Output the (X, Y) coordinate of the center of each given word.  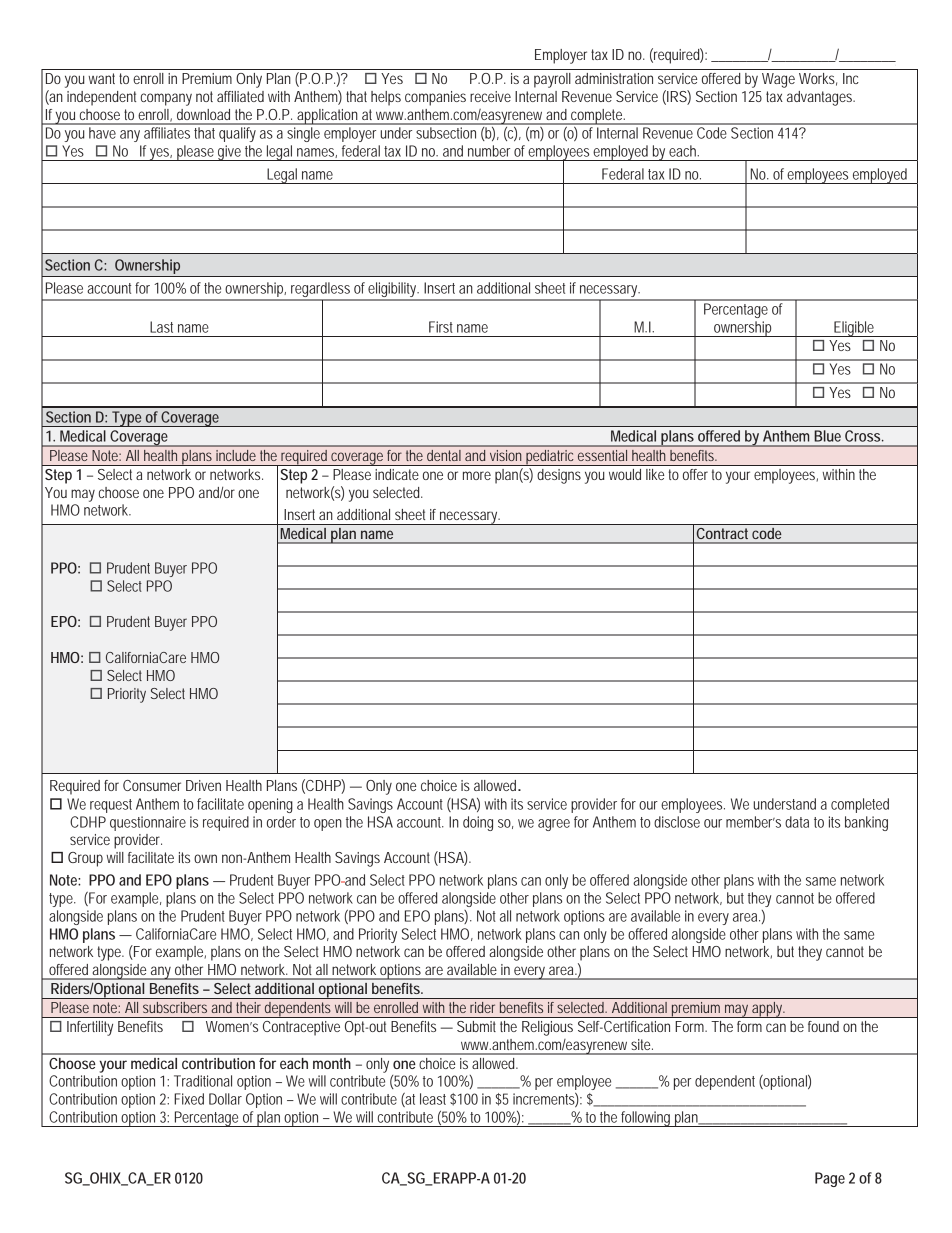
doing (478, 823)
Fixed (189, 1099)
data (797, 822)
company (166, 99)
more (477, 475)
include (236, 455)
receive (490, 96)
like (655, 474)
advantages (821, 98)
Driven (203, 785)
